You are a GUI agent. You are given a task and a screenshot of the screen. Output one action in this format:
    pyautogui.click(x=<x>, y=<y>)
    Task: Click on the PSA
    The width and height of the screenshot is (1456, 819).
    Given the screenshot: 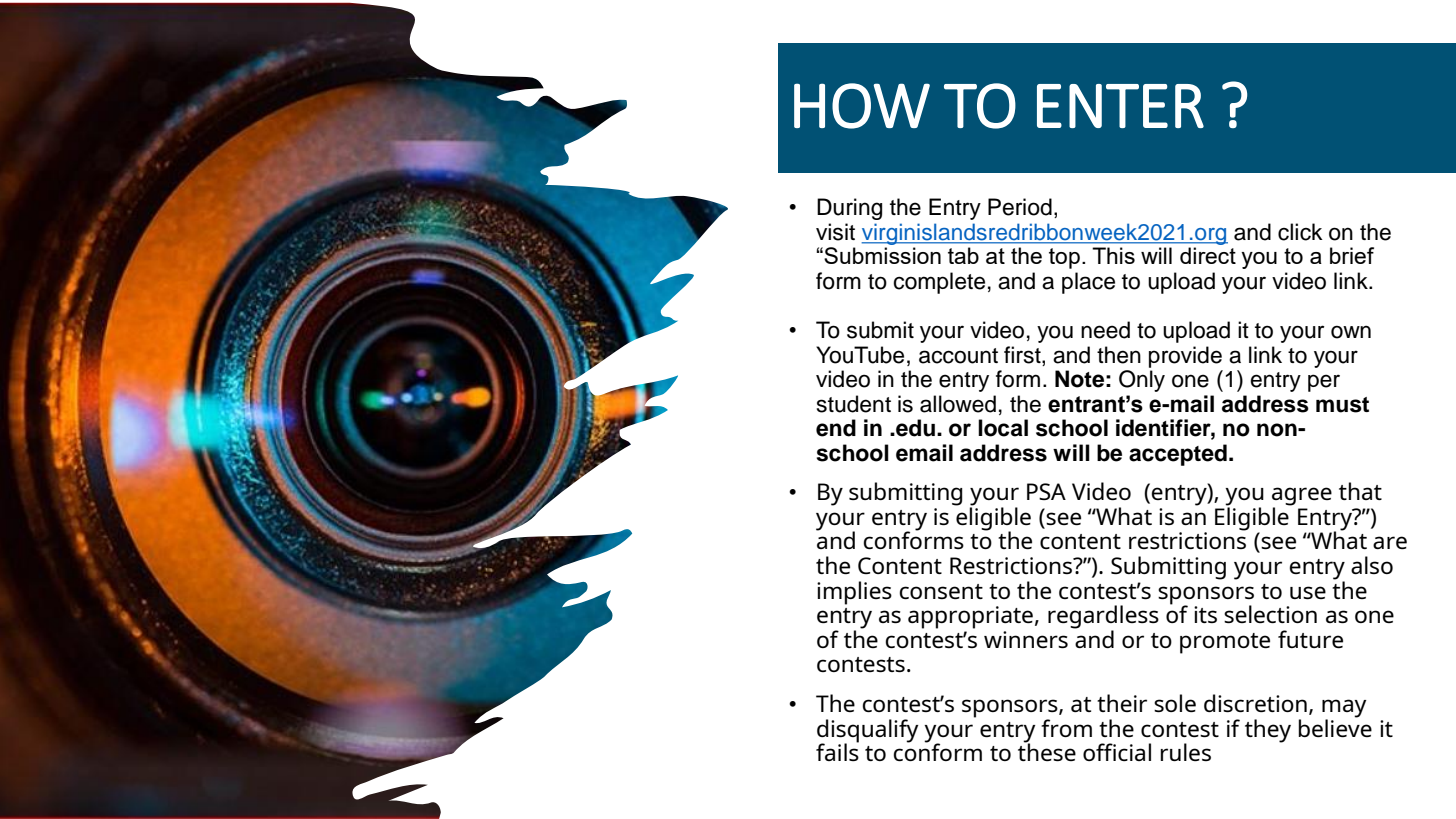 What is the action you would take?
    pyautogui.click(x=1046, y=491)
